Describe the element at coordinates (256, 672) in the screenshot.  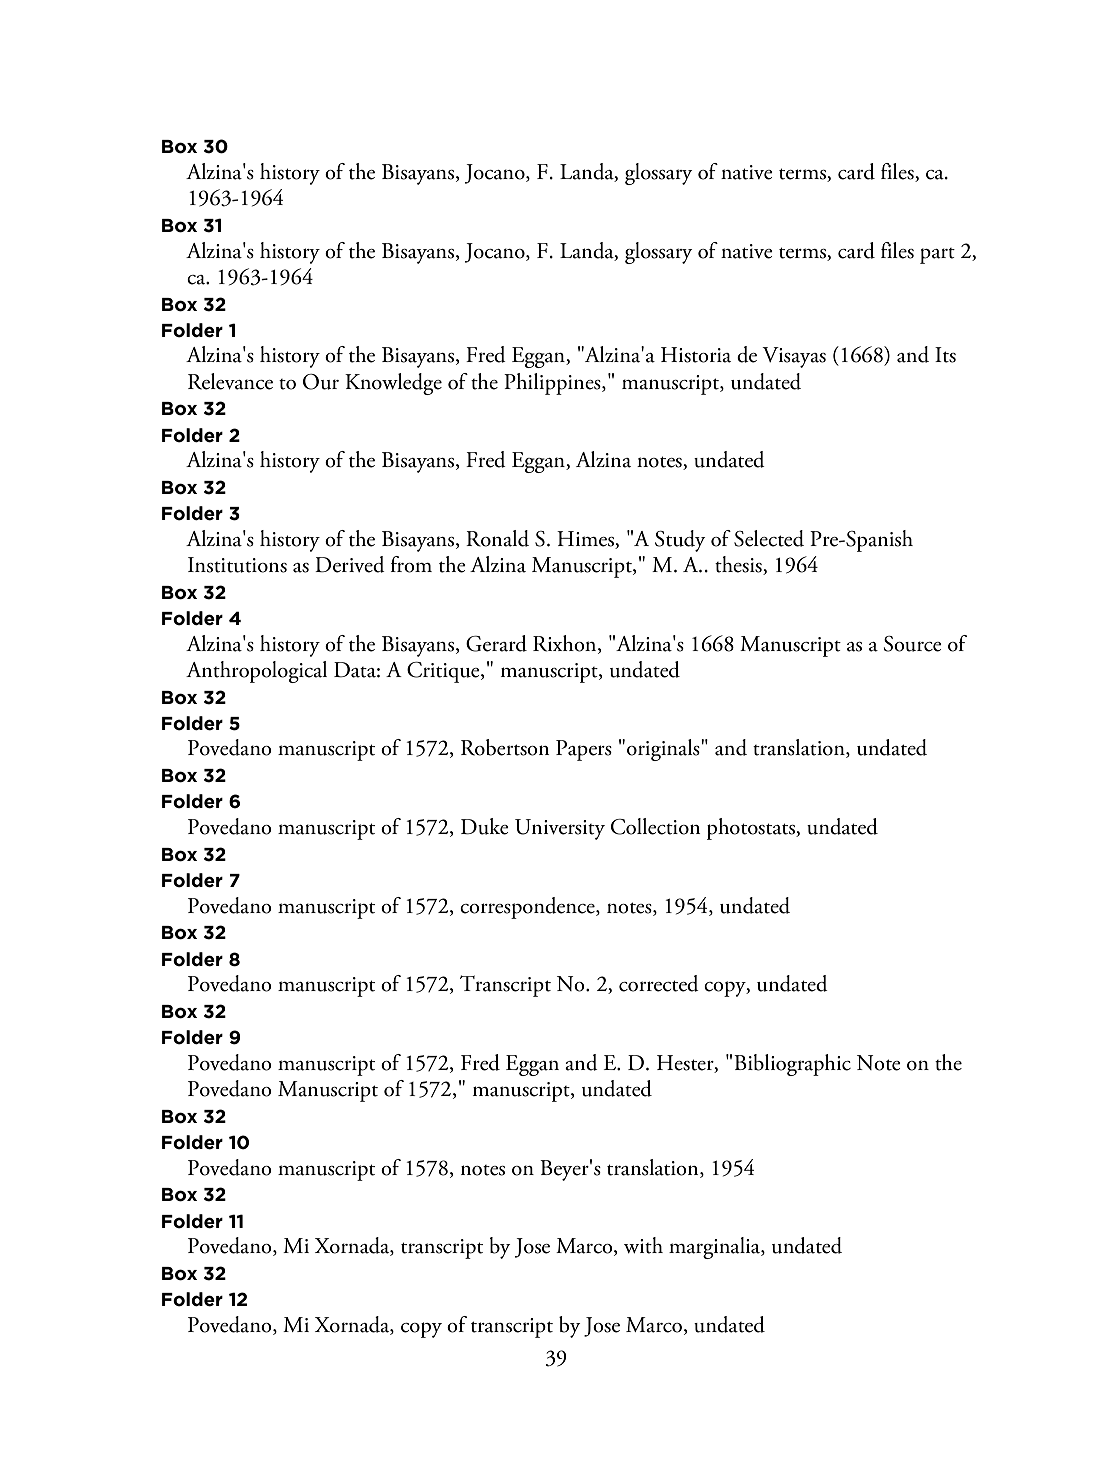
I see `Anthropological` at that location.
